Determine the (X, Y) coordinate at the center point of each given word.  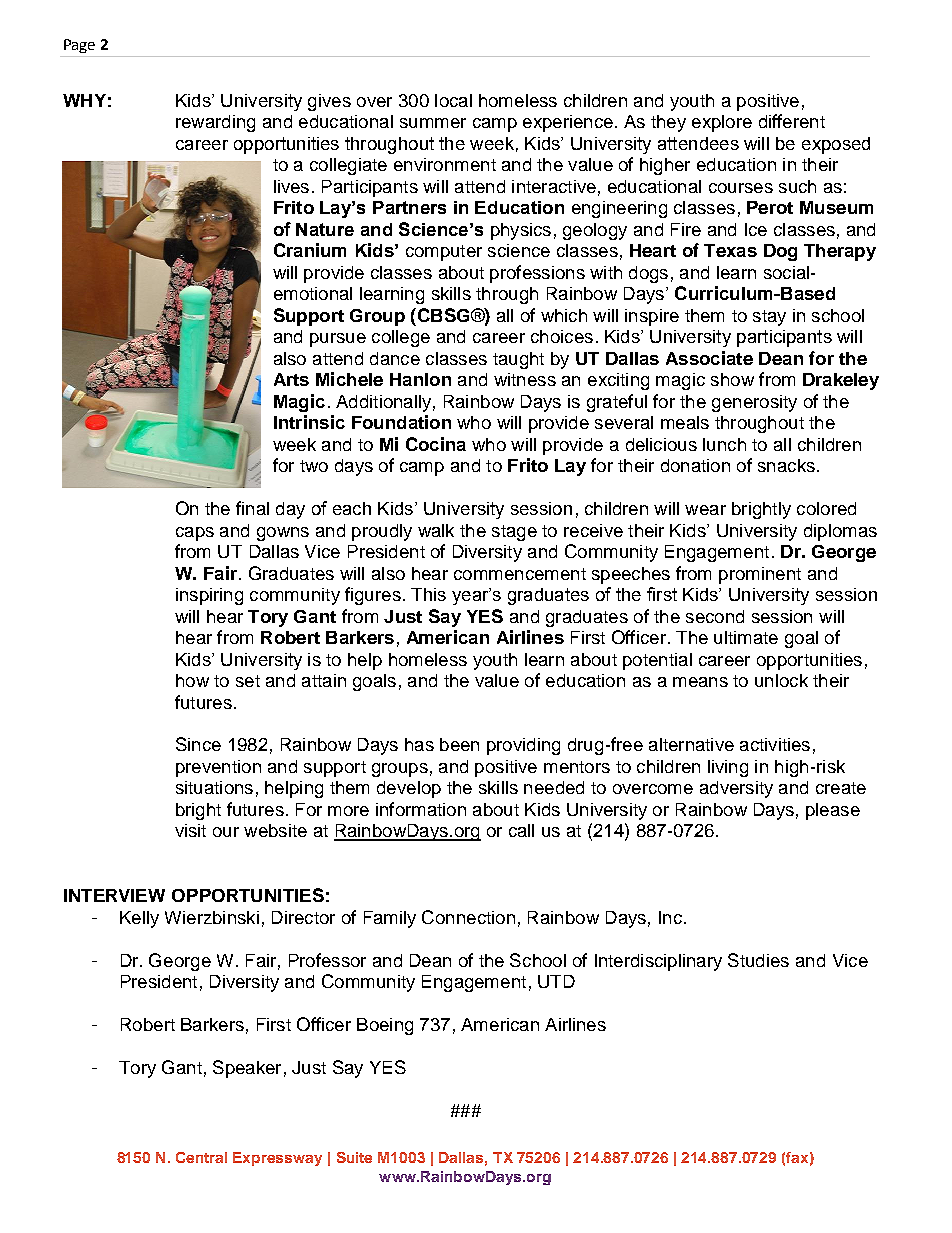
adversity (736, 789)
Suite (354, 1157)
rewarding (215, 123)
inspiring (209, 596)
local (453, 100)
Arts (291, 379)
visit (190, 830)
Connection (468, 917)
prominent (760, 575)
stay (769, 318)
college (401, 338)
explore (722, 123)
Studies (758, 960)
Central (201, 1157)
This (428, 594)
